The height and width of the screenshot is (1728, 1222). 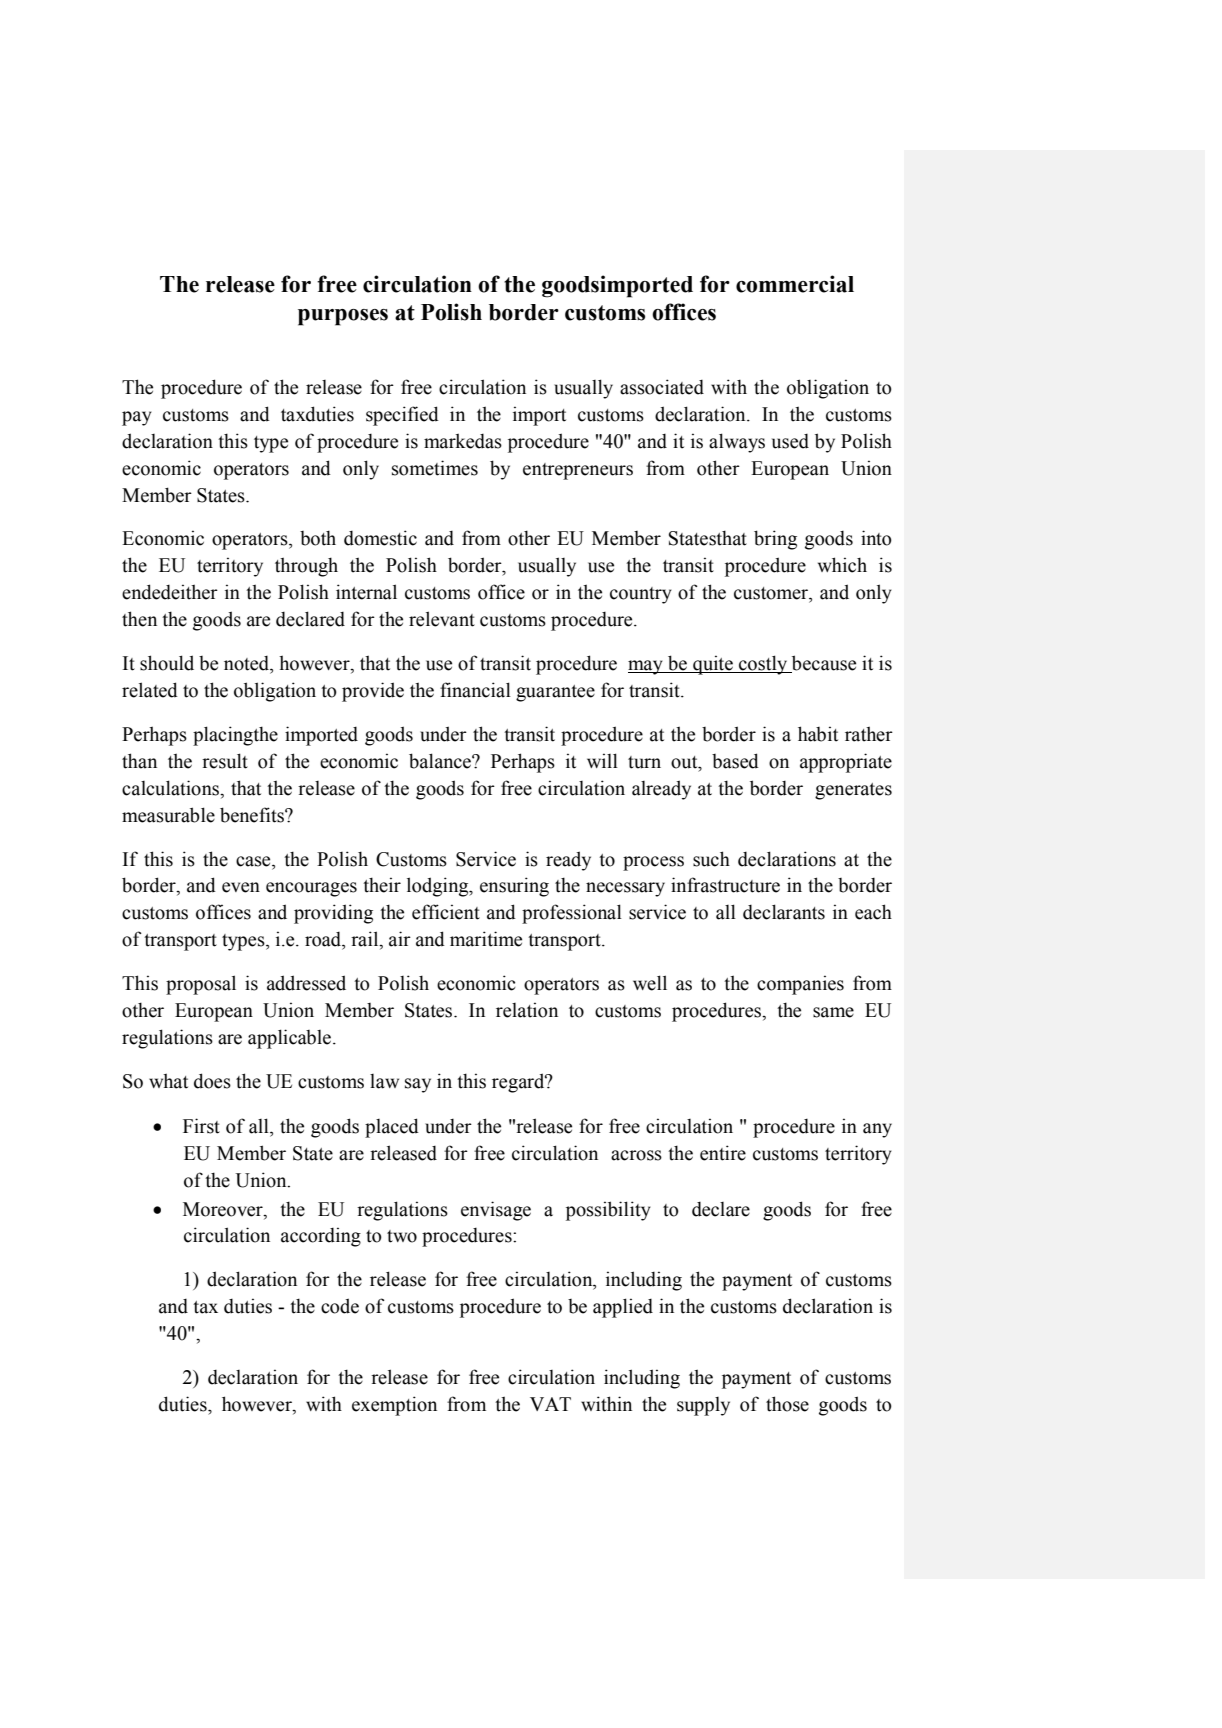 I want to click on should, so click(x=167, y=663).
